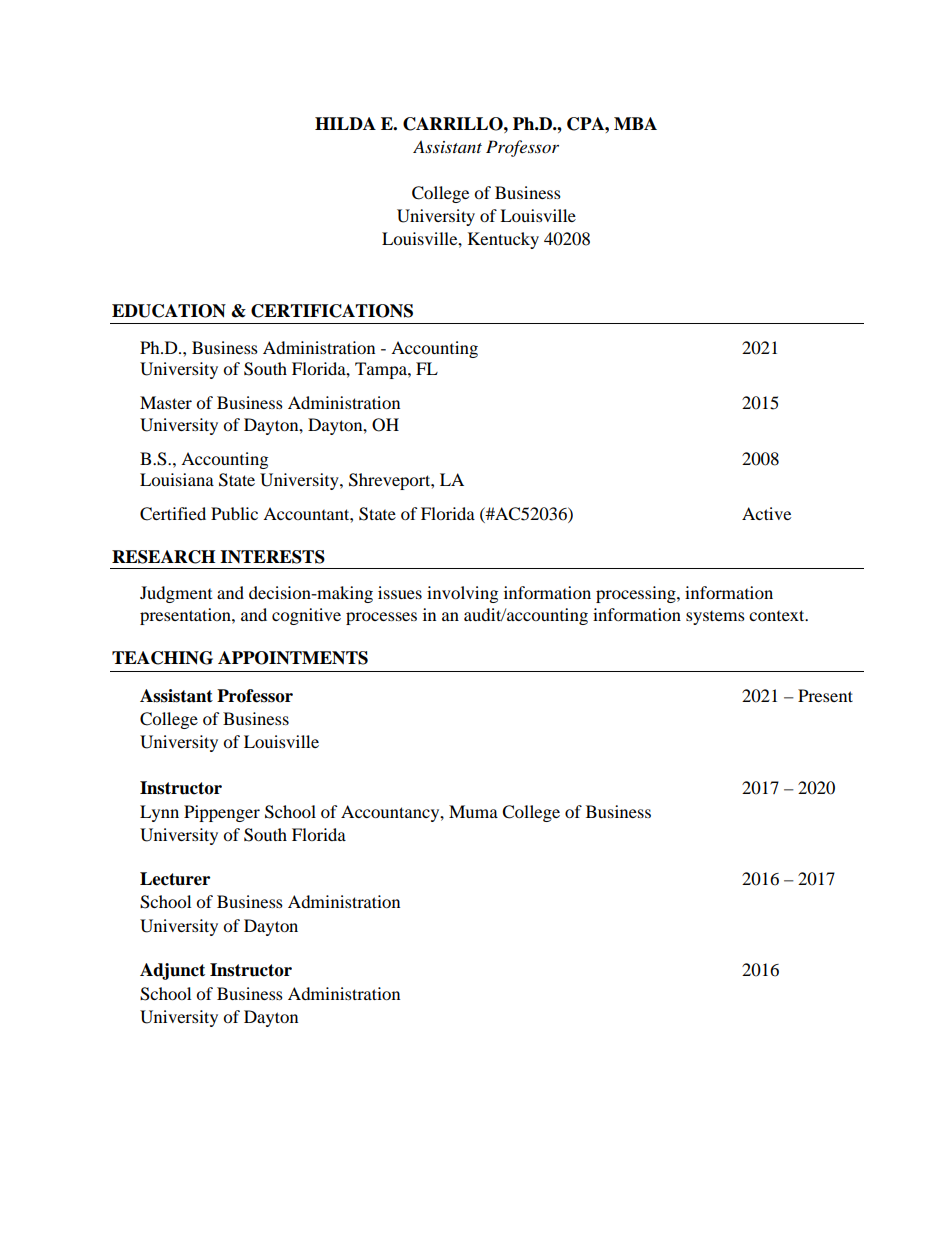 The width and height of the document is (952, 1233). Describe the element at coordinates (272, 557) in the document. I see `INTERESTS` at that location.
